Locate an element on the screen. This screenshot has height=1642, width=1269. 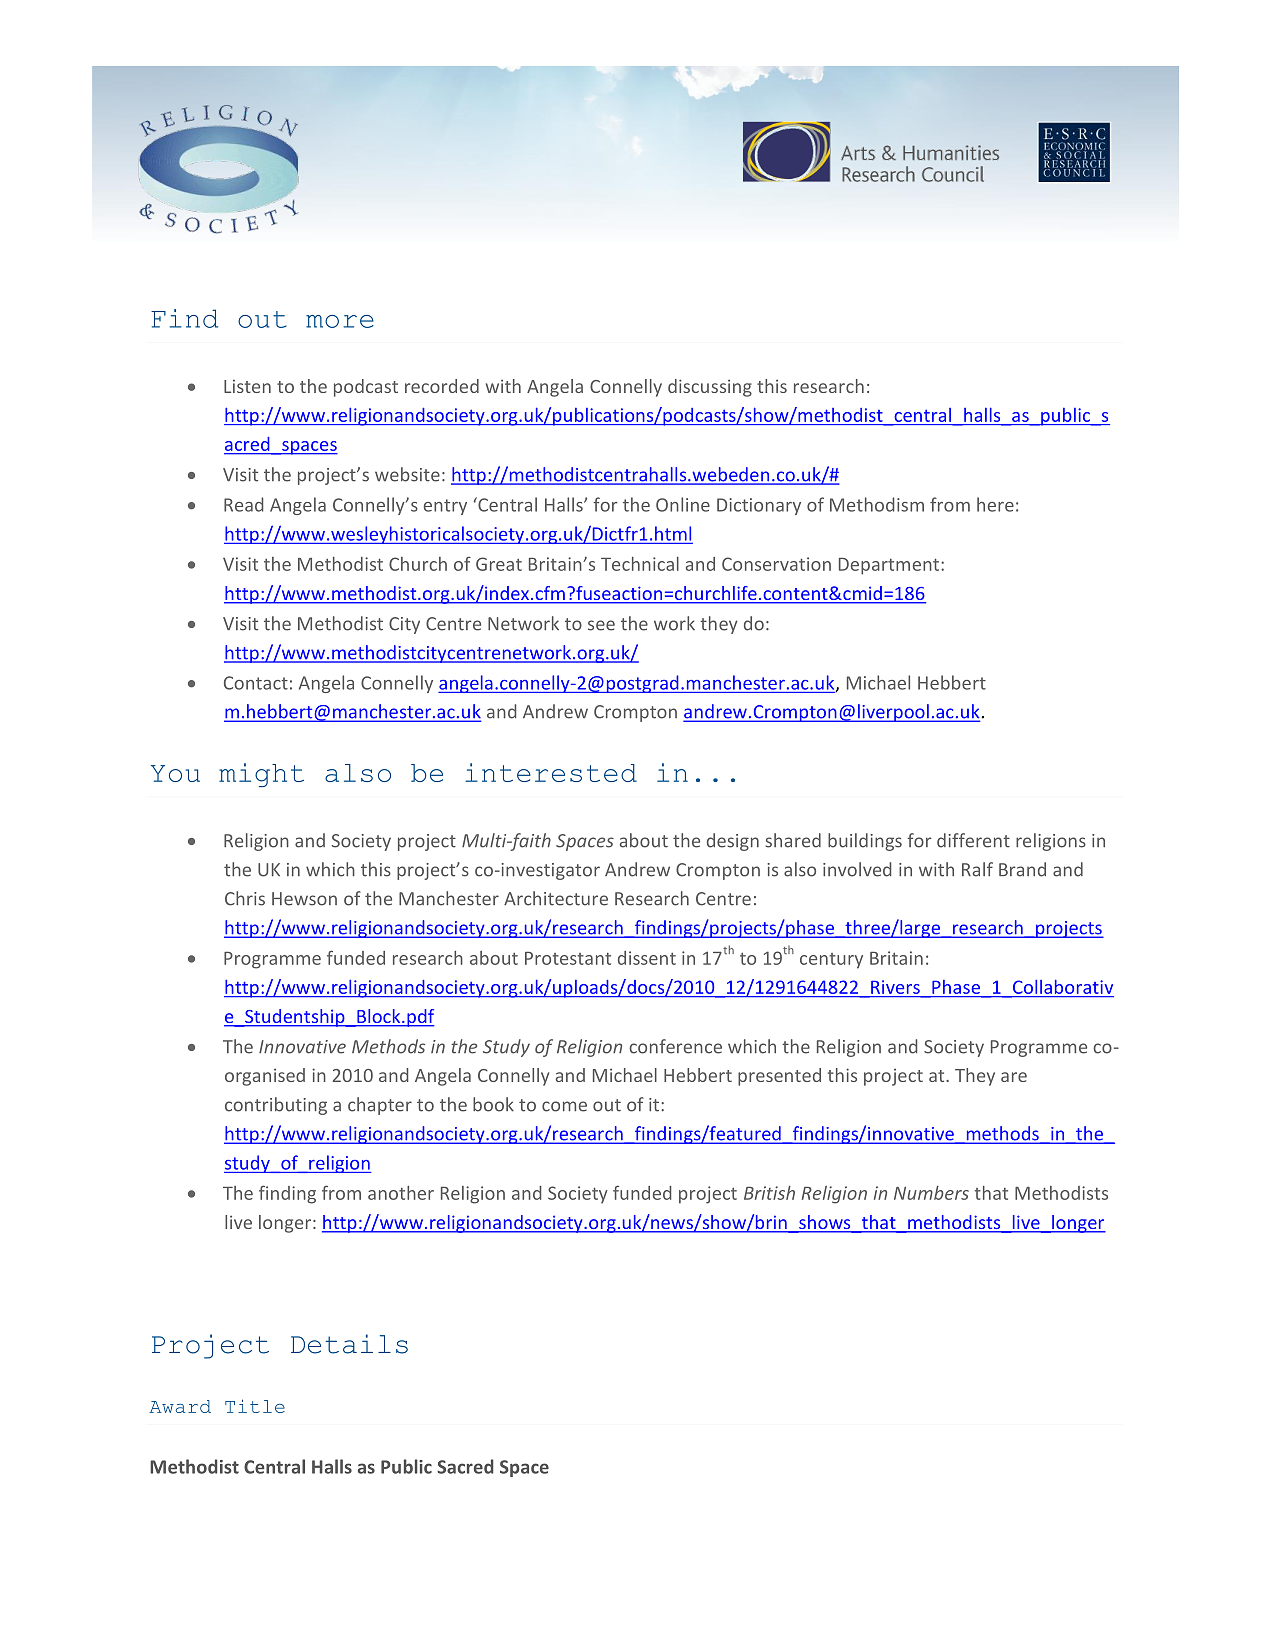
Numbers is located at coordinates (931, 1193).
